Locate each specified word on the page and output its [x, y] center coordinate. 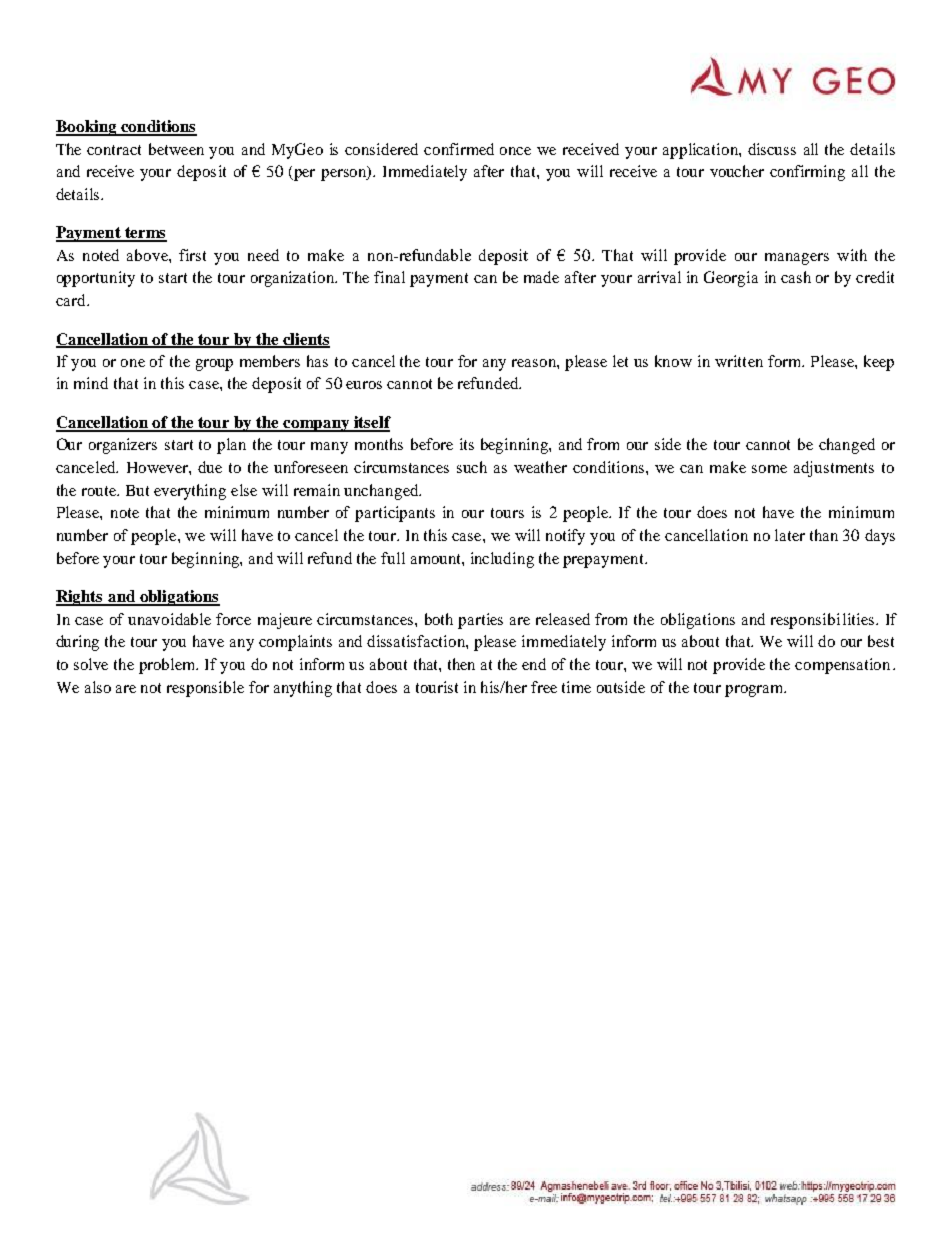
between [176, 149]
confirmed [459, 149]
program [755, 691]
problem [168, 666]
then [461, 664]
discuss [772, 149]
